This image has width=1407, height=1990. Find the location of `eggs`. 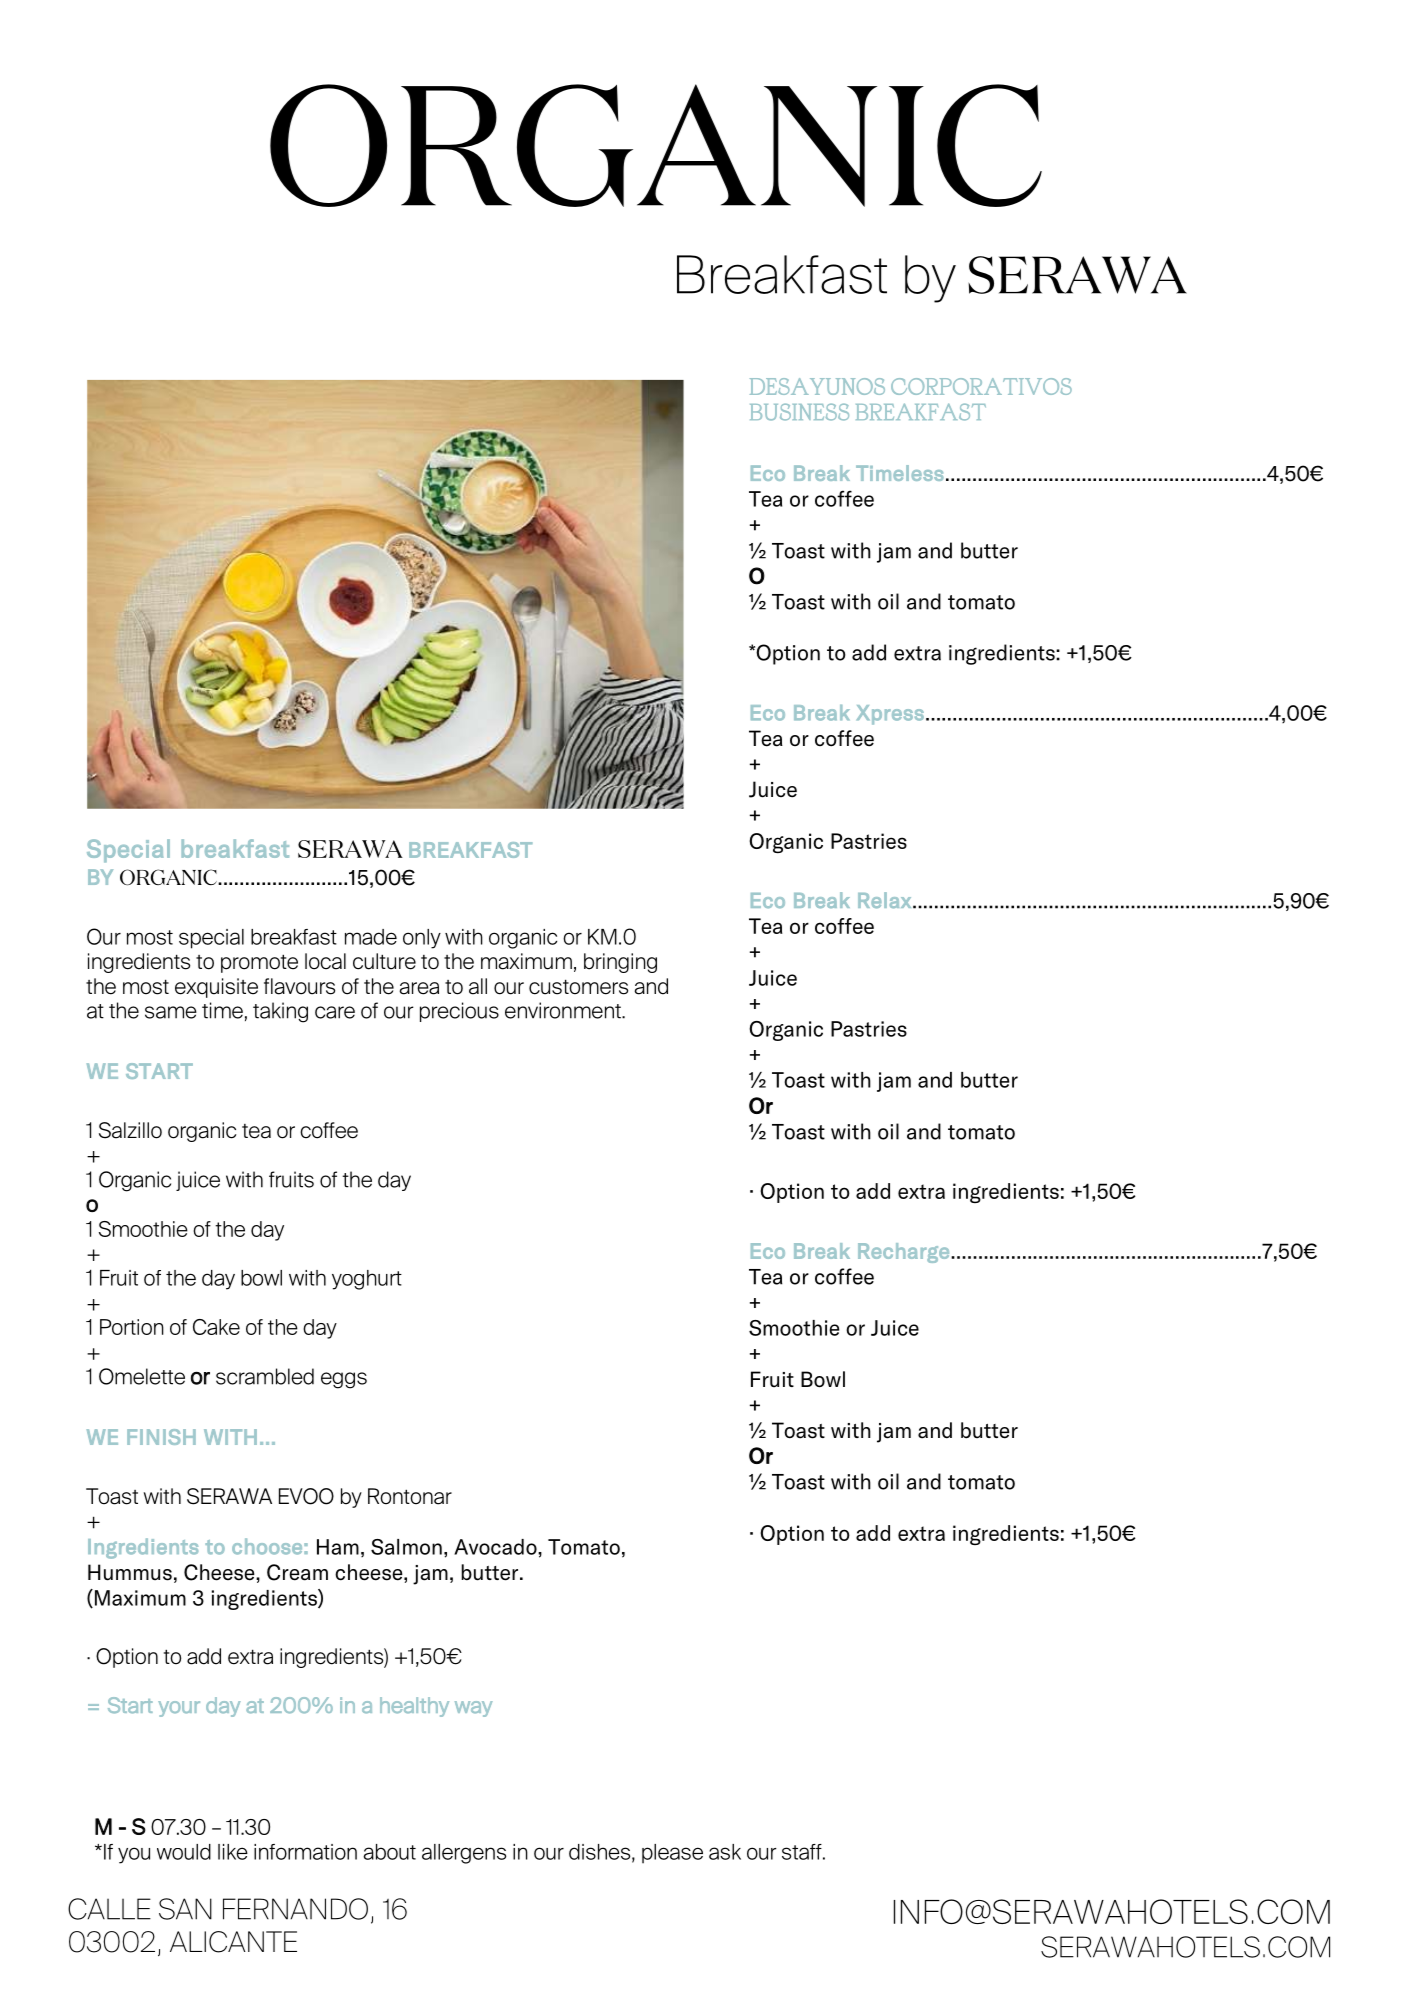

eggs is located at coordinates (344, 1380).
